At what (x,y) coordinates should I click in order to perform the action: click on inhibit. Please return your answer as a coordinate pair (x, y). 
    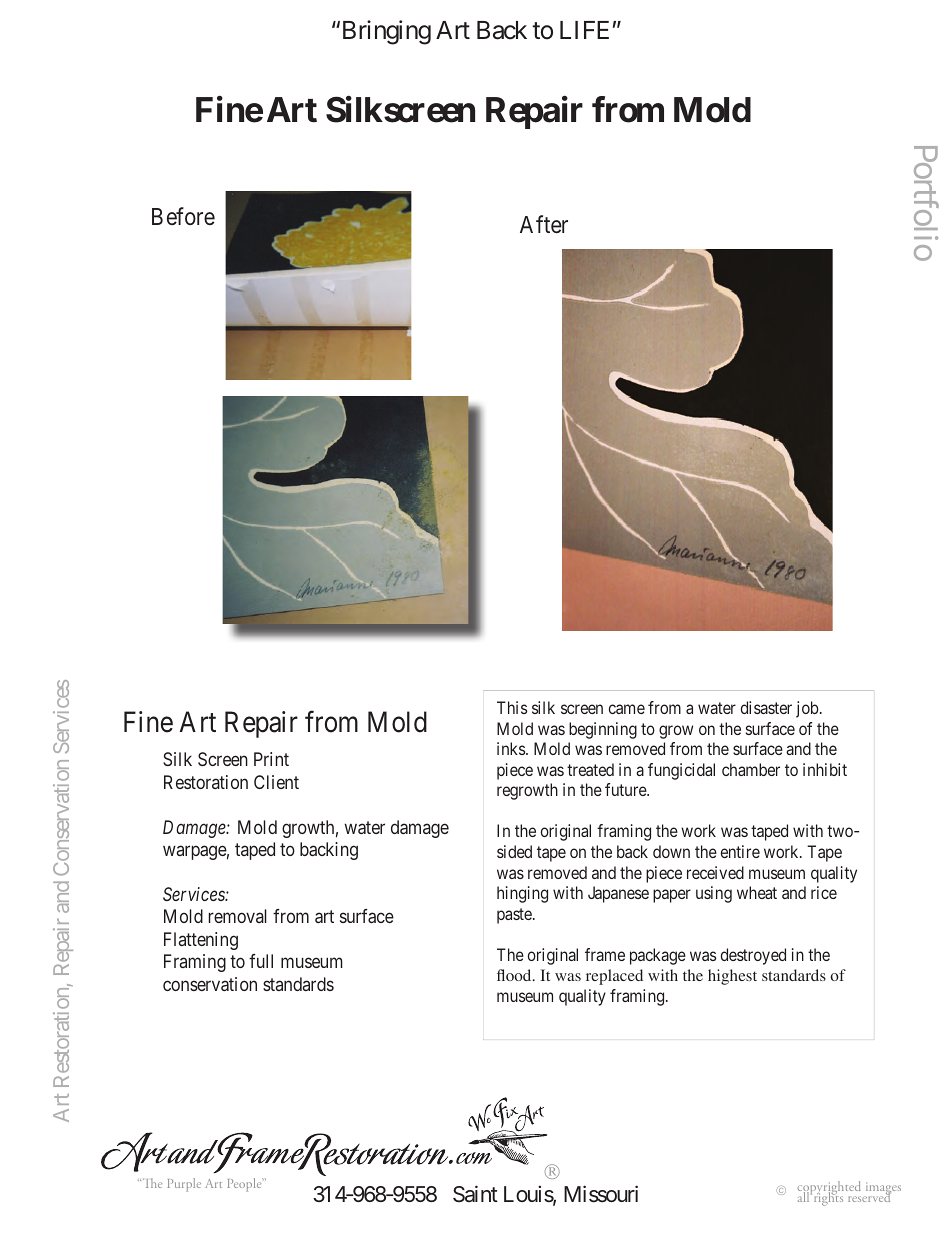
    Looking at the image, I should click on (825, 769).
